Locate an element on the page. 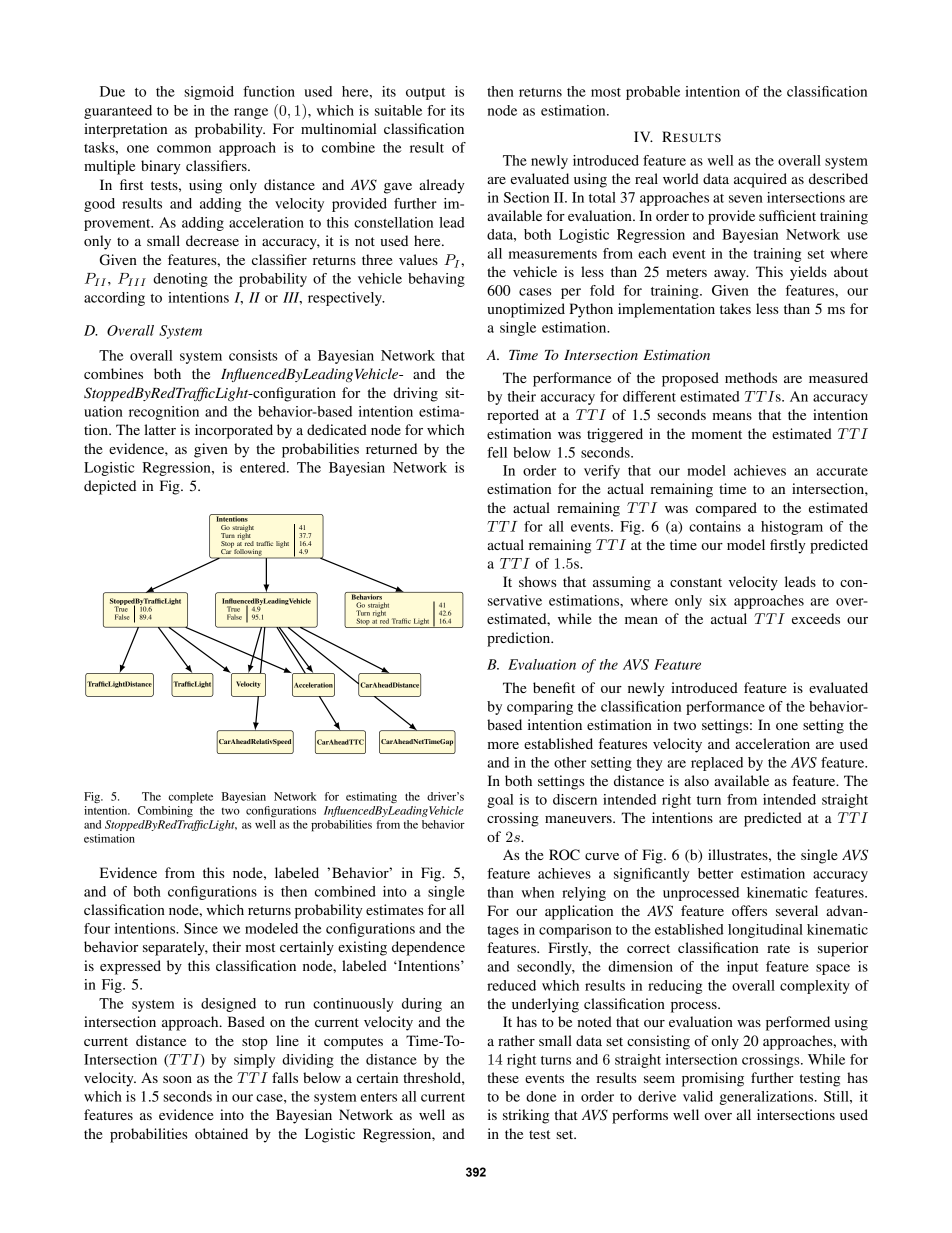  acquired is located at coordinates (760, 180).
